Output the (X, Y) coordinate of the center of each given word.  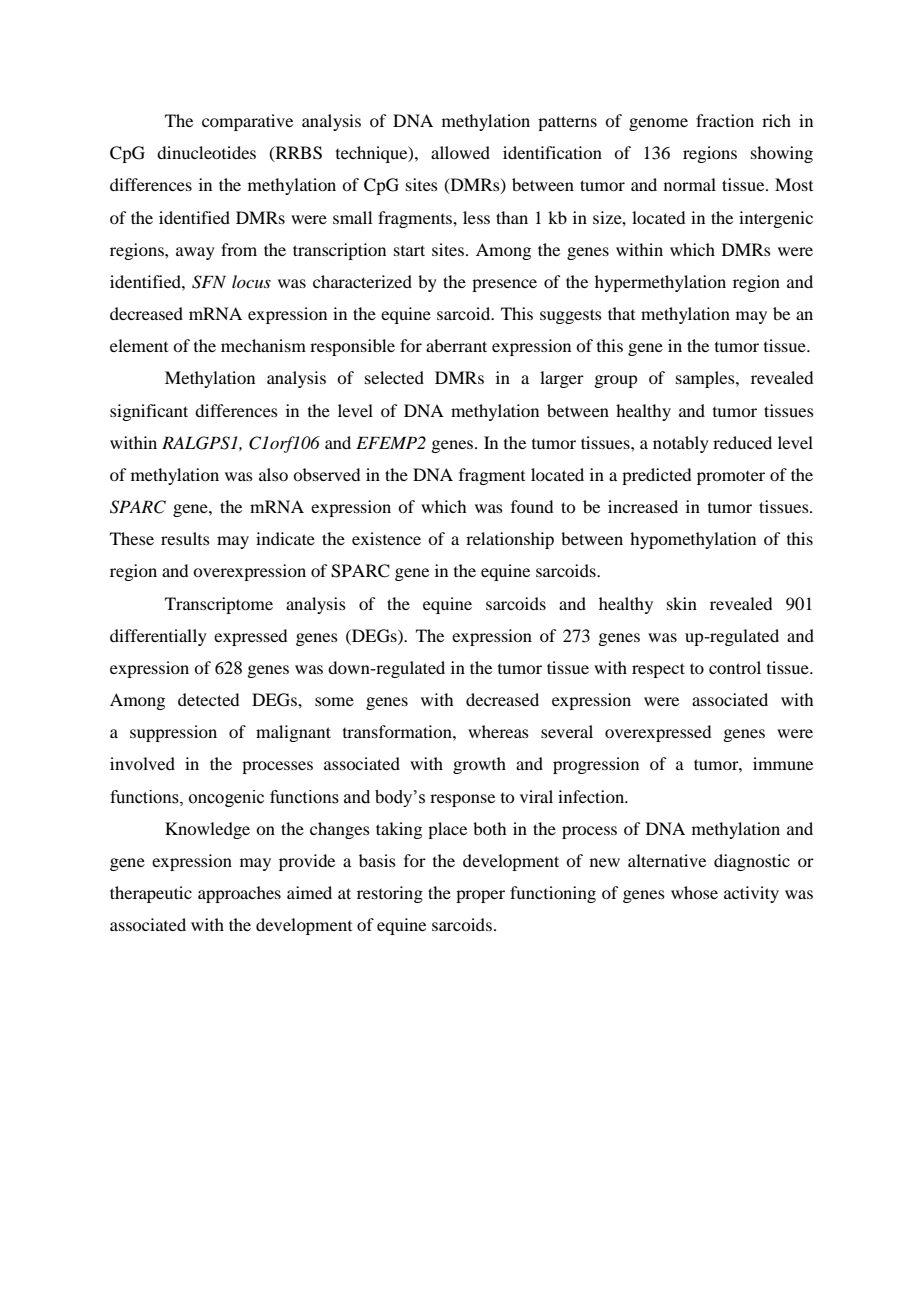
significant (149, 412)
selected (394, 377)
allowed (460, 152)
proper (480, 896)
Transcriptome (219, 605)
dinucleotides (206, 152)
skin (682, 603)
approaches (239, 894)
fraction (725, 120)
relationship (510, 540)
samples (706, 379)
